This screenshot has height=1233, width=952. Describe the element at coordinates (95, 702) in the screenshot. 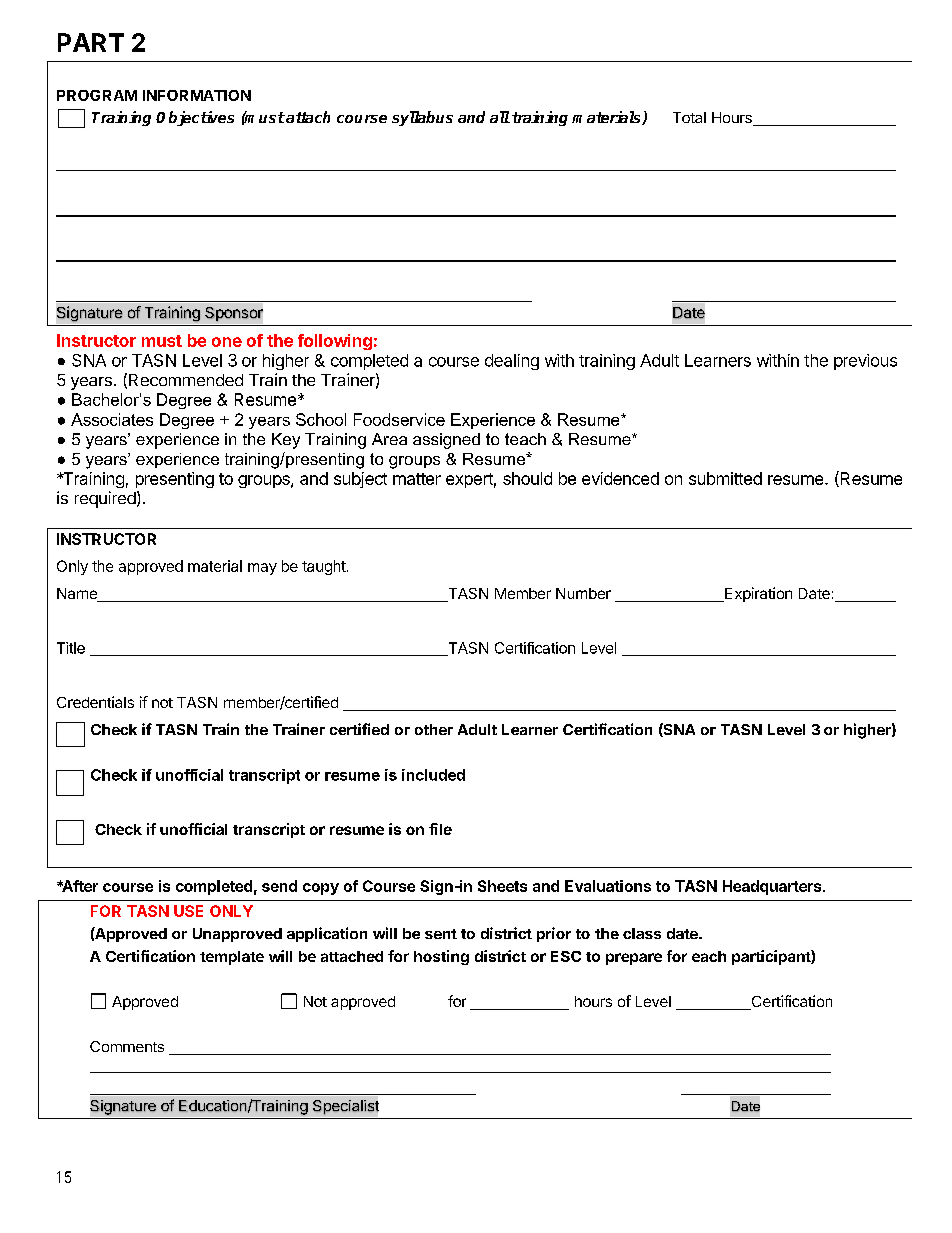

I see `Credentials` at that location.
